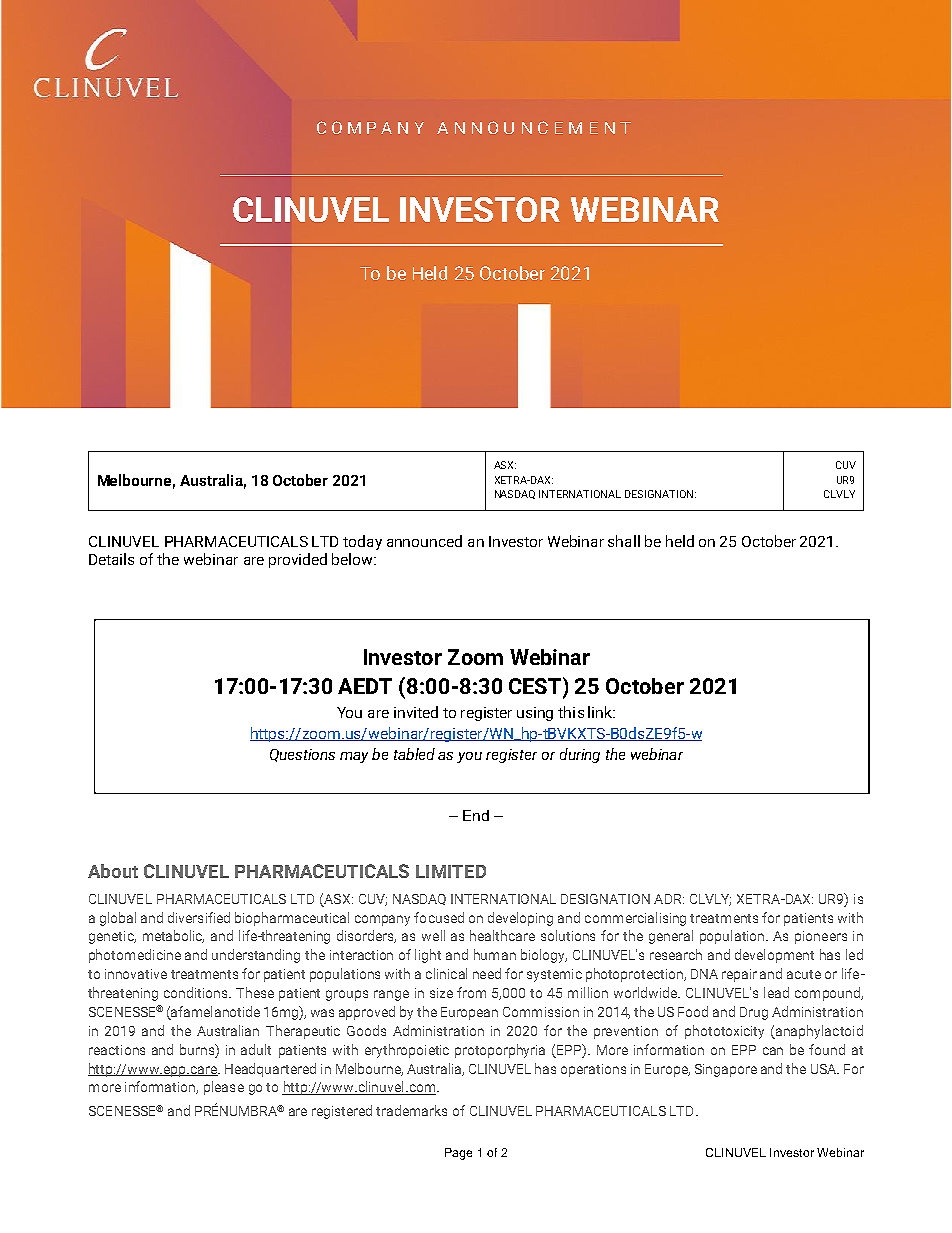 The image size is (952, 1233). What do you see at coordinates (111, 559) in the screenshot?
I see `Details` at bounding box center [111, 559].
